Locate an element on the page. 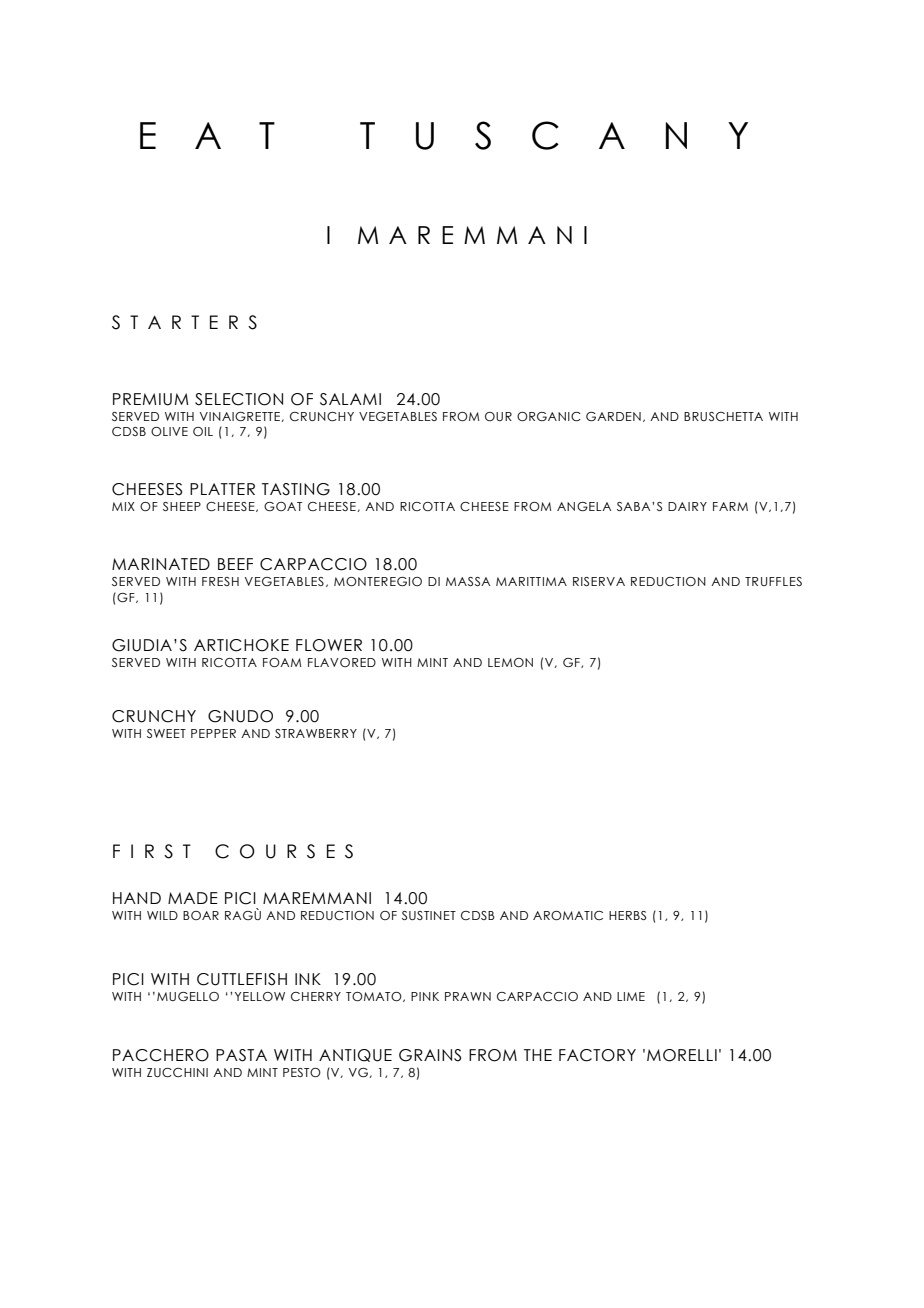 The width and height of the page is (924, 1308). OUR is located at coordinates (498, 416).
